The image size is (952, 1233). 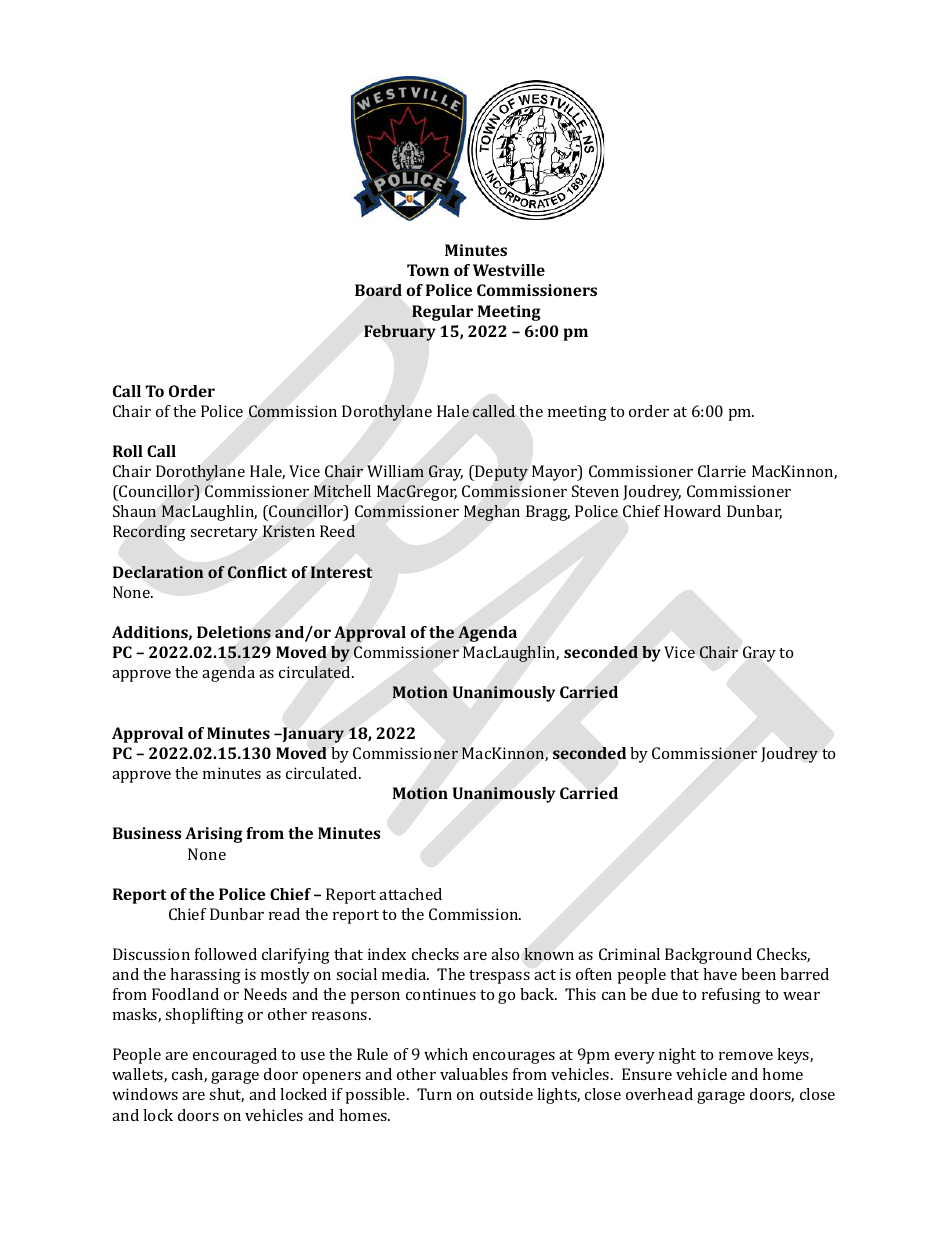 I want to click on secretary, so click(x=224, y=534).
